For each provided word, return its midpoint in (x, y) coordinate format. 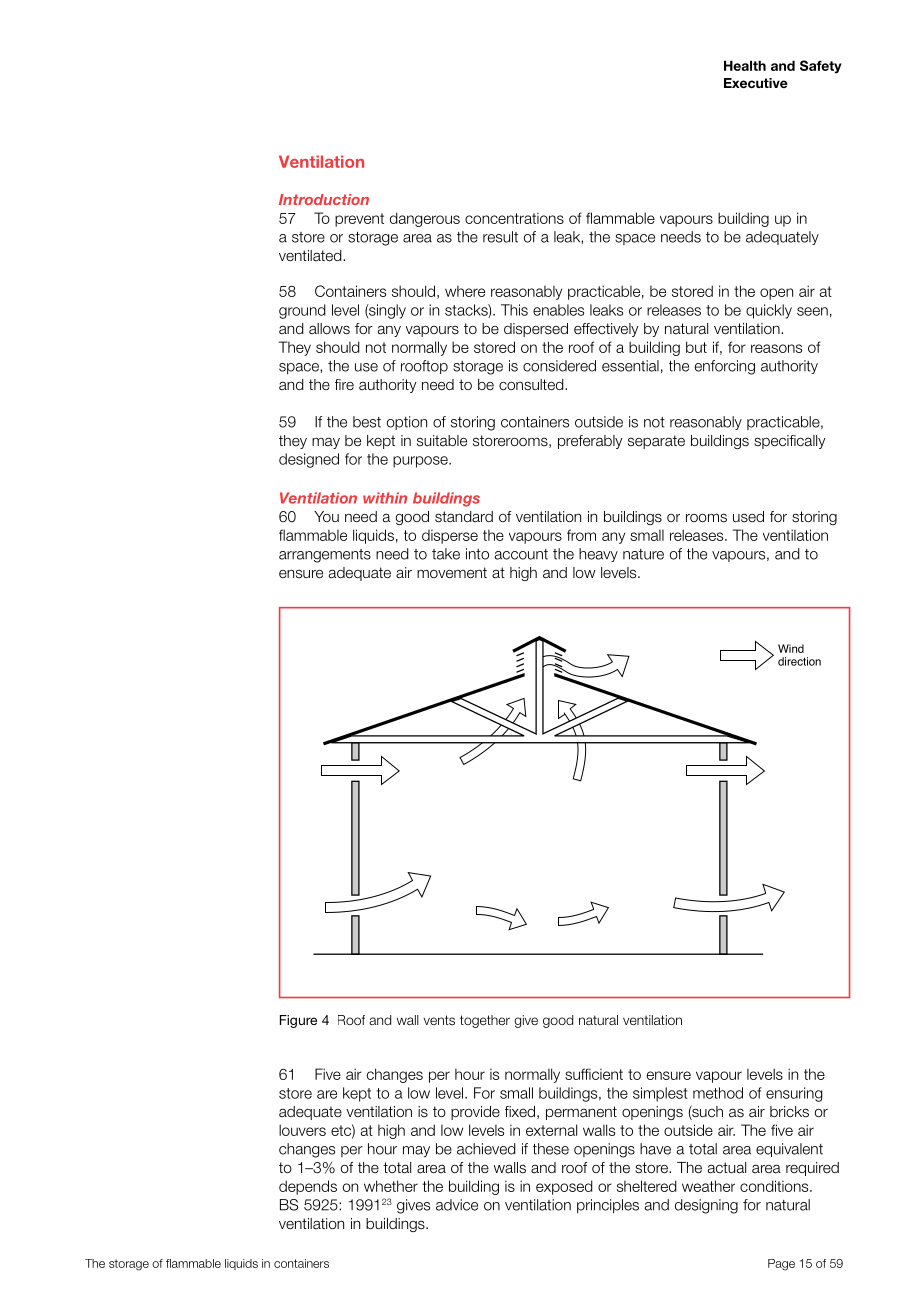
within (385, 498)
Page (781, 1265)
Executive (756, 83)
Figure (298, 1021)
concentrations (514, 218)
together (485, 1021)
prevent (359, 220)
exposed (564, 1187)
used (748, 517)
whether (391, 1186)
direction (799, 661)
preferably (590, 442)
